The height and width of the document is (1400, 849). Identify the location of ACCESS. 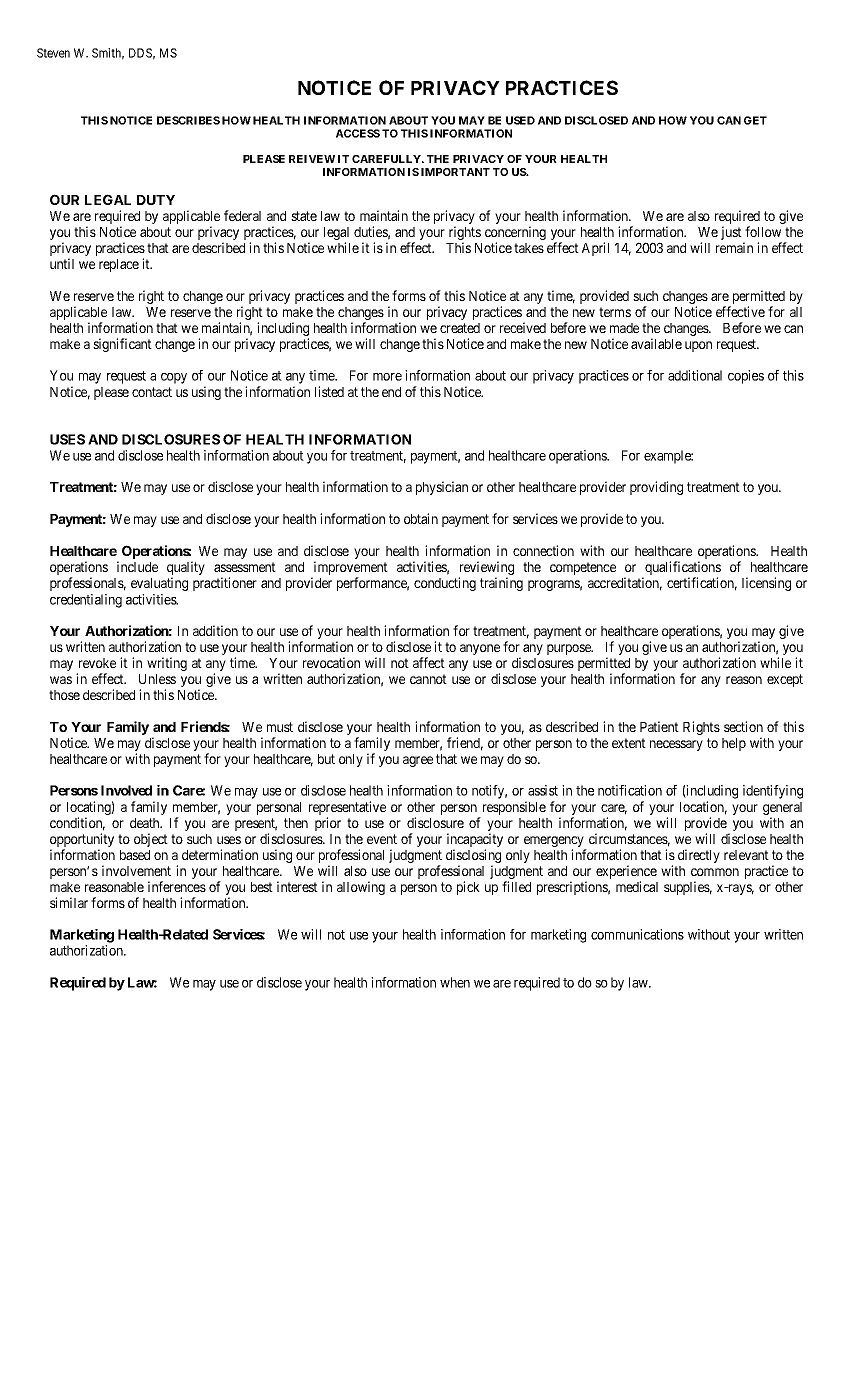
(358, 133).
